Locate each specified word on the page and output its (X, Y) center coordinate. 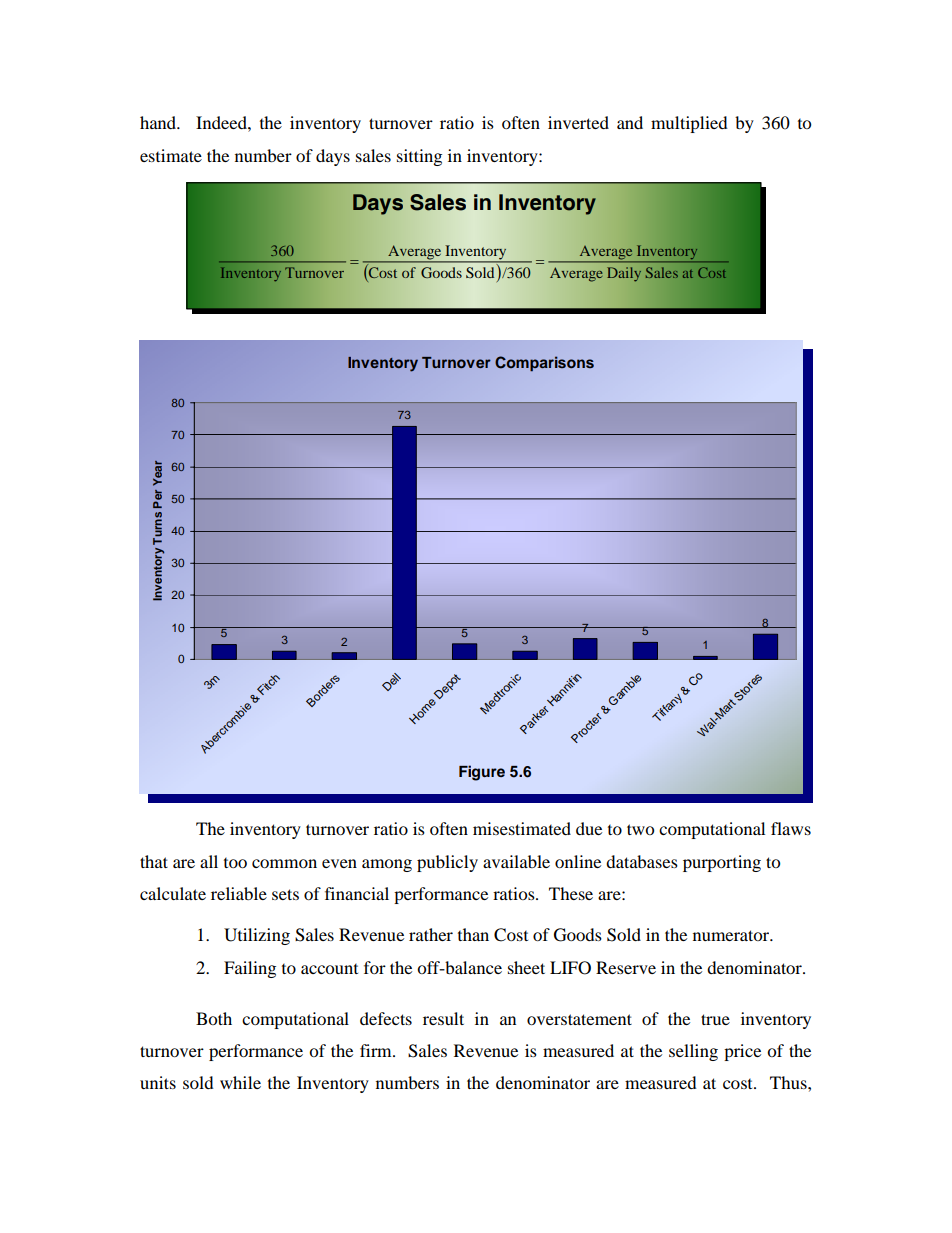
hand (159, 122)
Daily (624, 274)
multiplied (689, 124)
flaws (791, 828)
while (240, 1082)
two (640, 829)
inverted (578, 122)
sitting (419, 157)
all (209, 861)
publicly (447, 863)
